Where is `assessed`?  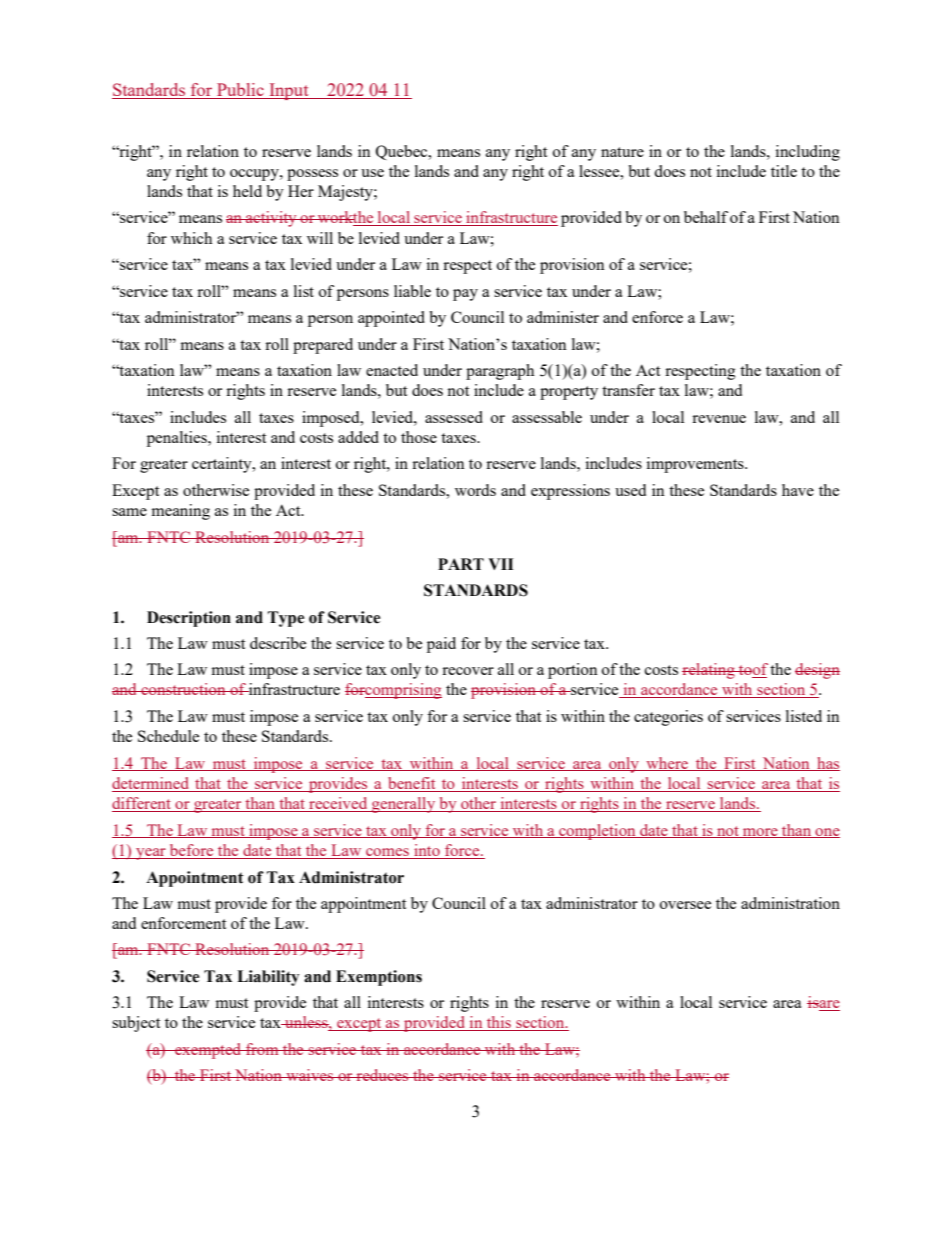
assessed is located at coordinates (454, 417).
